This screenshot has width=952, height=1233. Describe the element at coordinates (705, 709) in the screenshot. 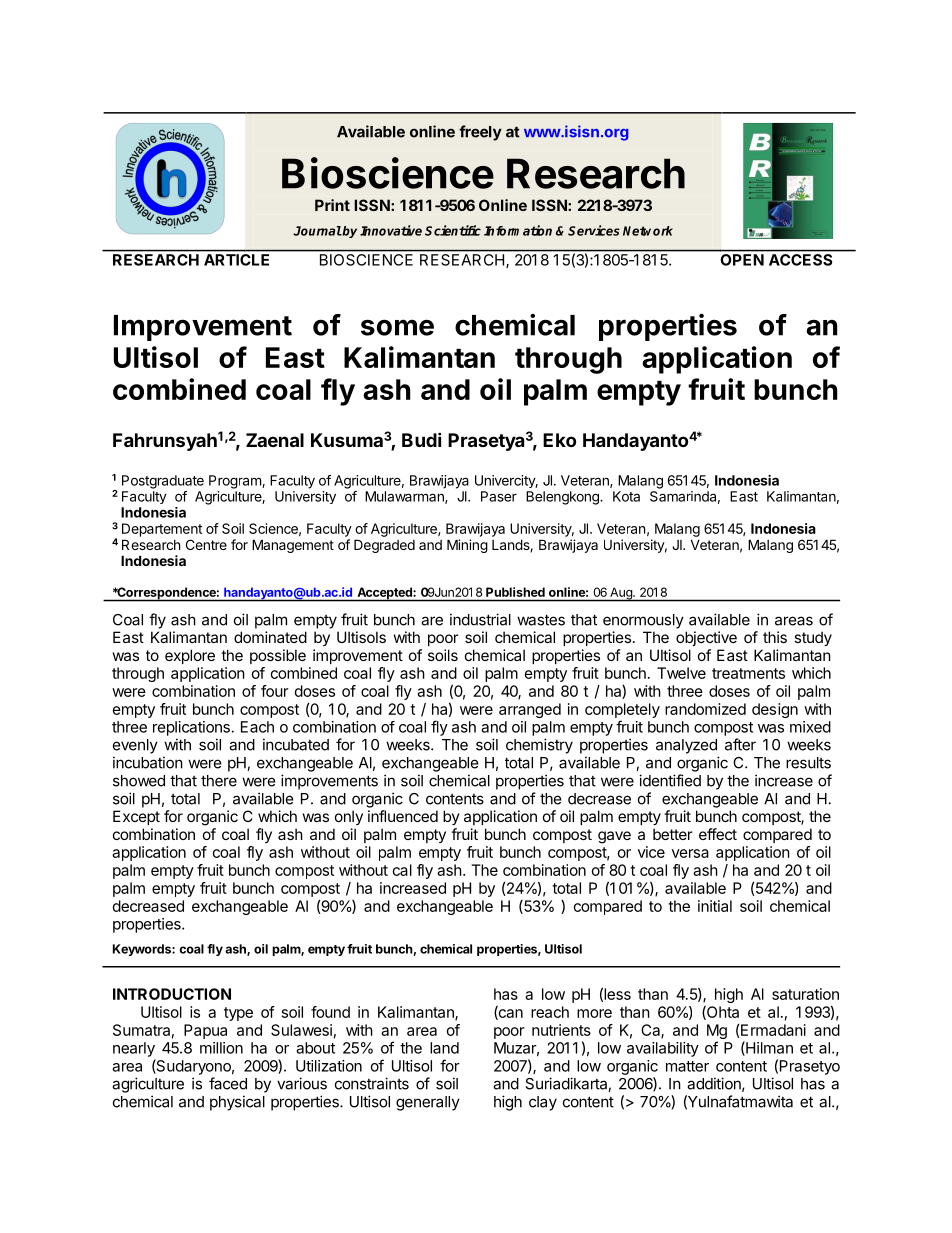

I see `randomized` at that location.
